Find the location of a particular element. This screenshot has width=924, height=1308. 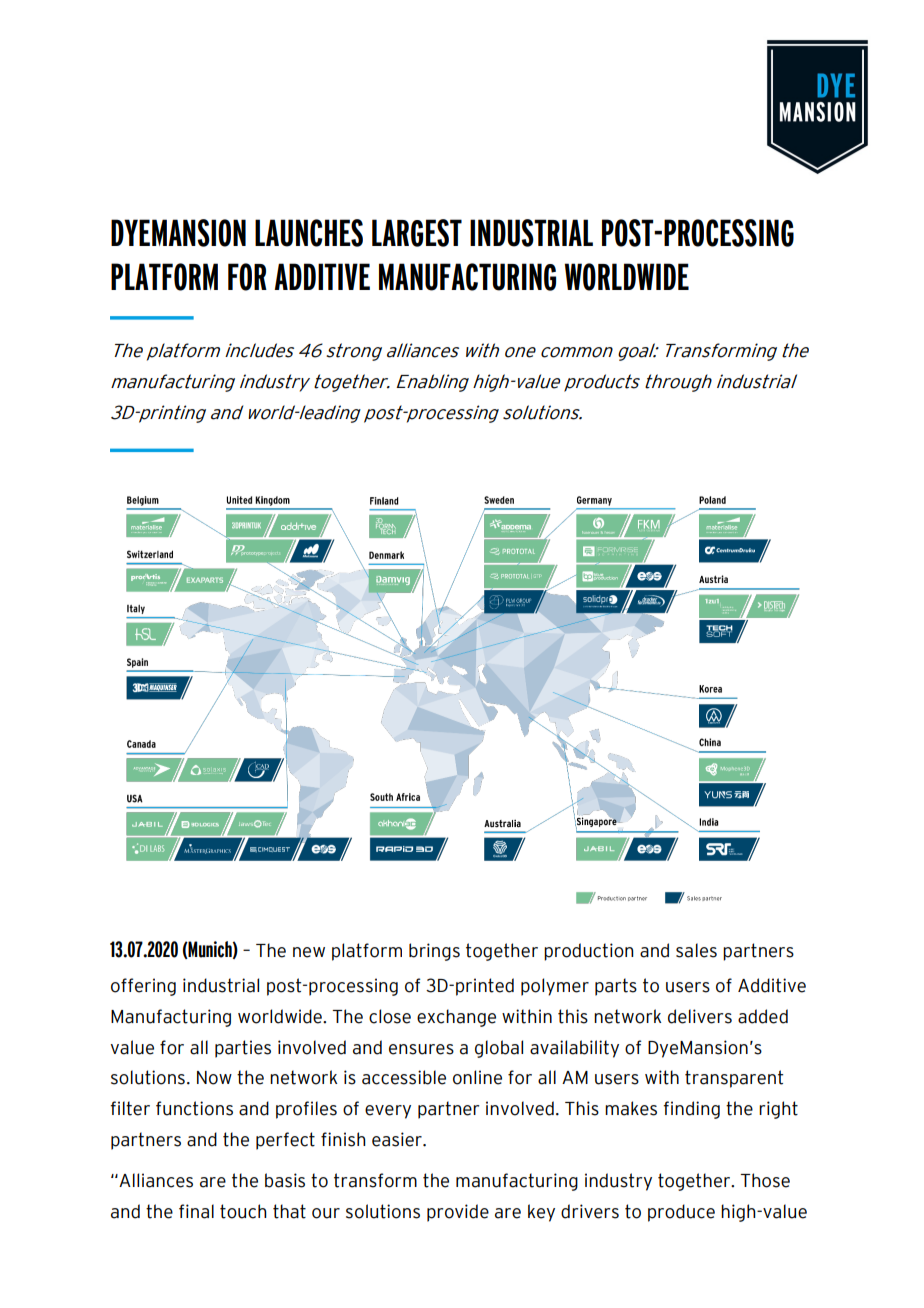

LARGEST is located at coordinates (417, 233).
